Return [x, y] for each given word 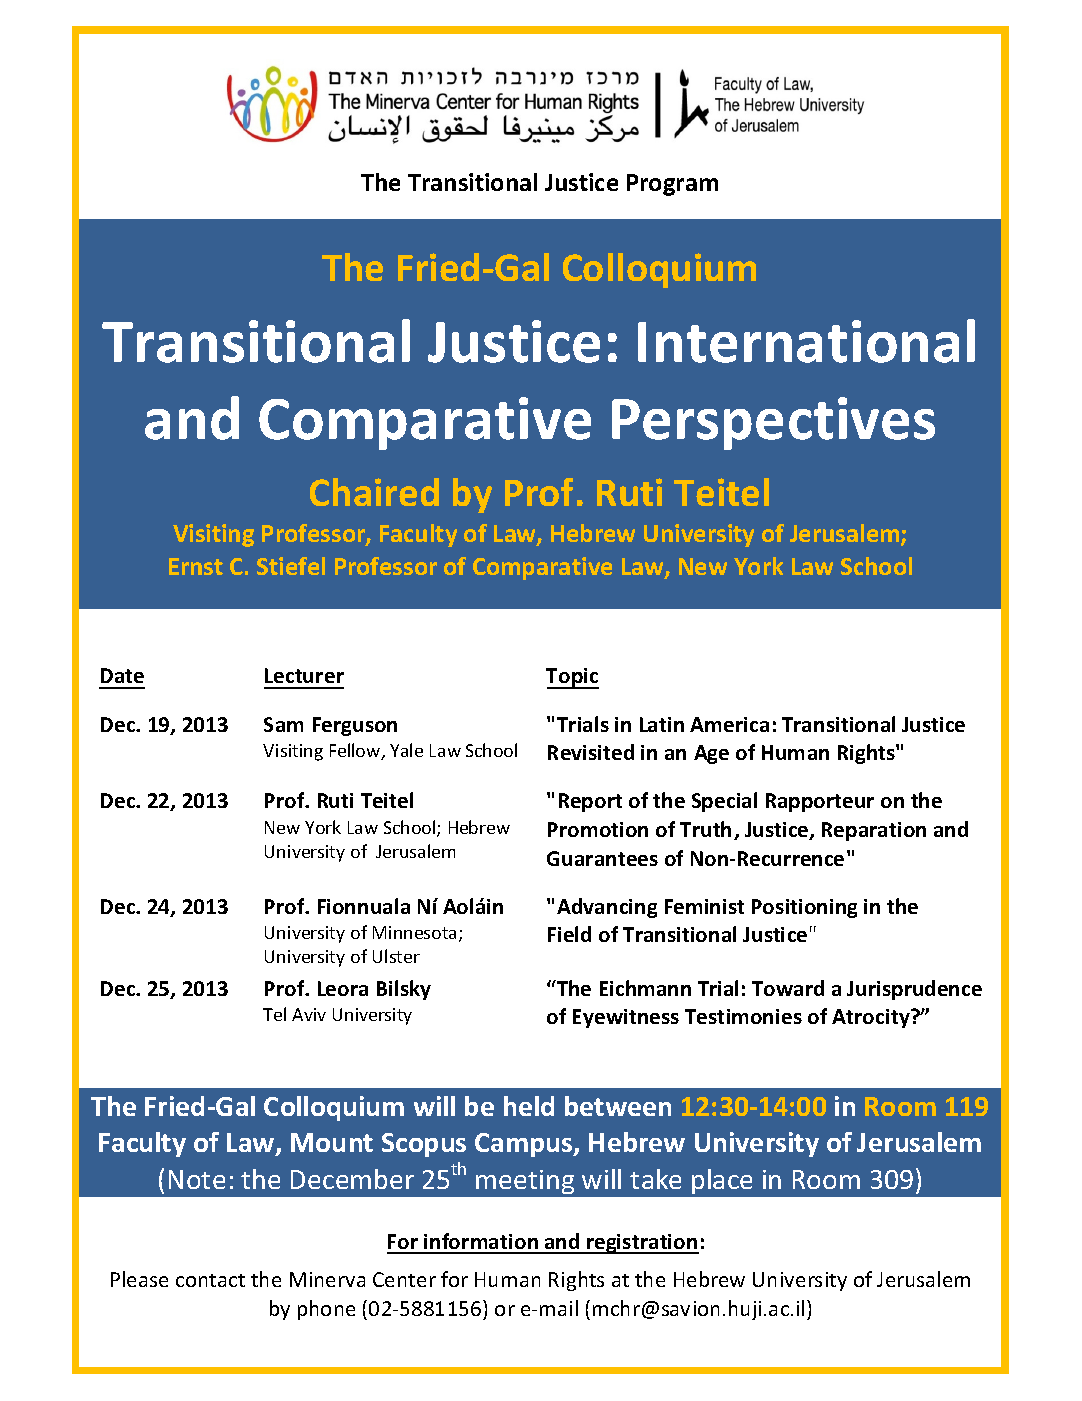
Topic [572, 678]
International [806, 341]
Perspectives [773, 423]
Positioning [804, 908]
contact [210, 1280]
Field [569, 934]
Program [672, 185]
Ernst [196, 566]
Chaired [374, 492]
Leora [343, 988]
